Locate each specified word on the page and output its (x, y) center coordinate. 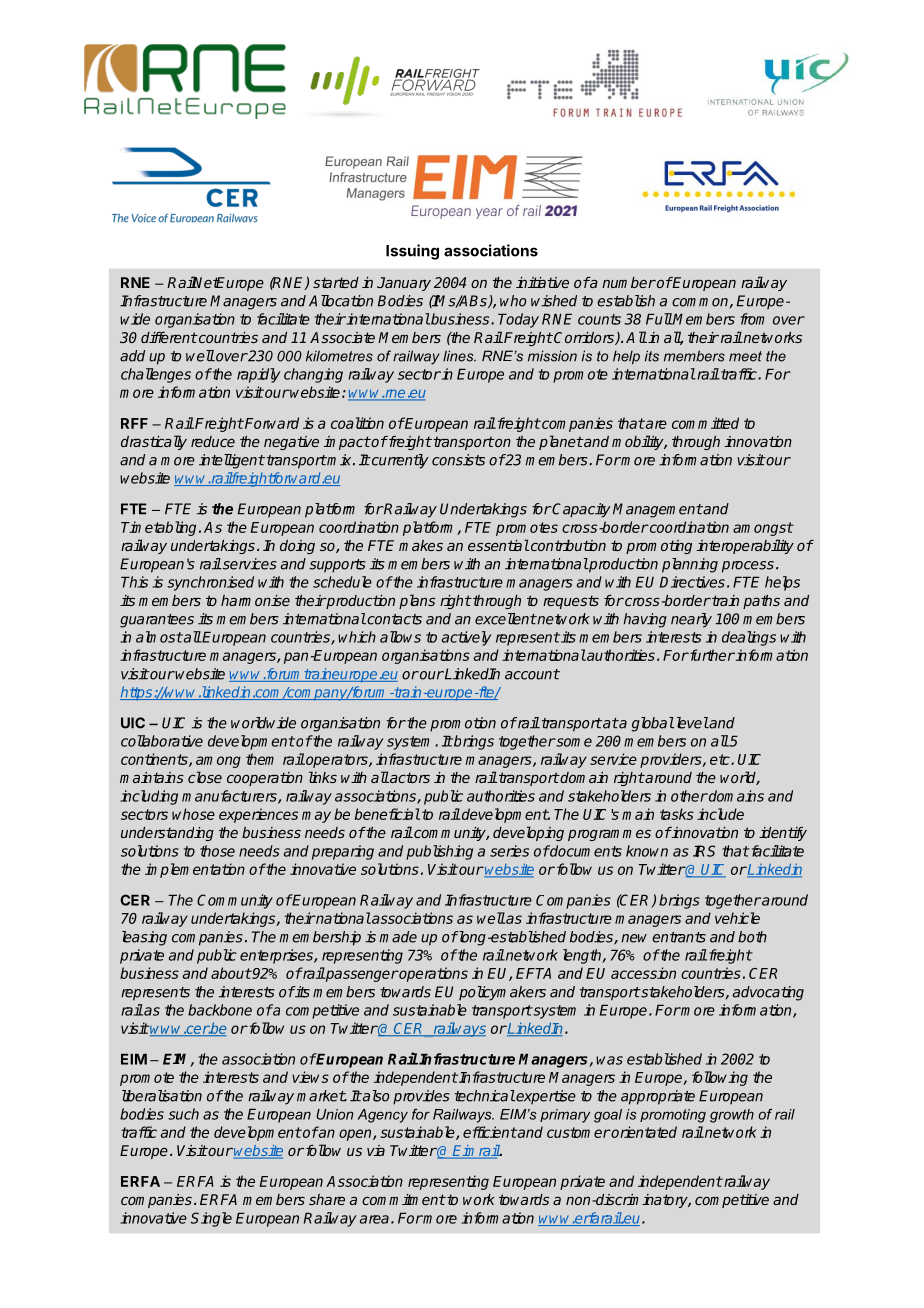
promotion (463, 724)
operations (433, 974)
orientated (643, 1132)
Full (659, 319)
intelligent (232, 461)
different (169, 337)
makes (421, 545)
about (231, 973)
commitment (404, 1199)
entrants (679, 937)
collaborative (162, 741)
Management (658, 510)
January (404, 284)
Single (211, 1219)
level (691, 723)
